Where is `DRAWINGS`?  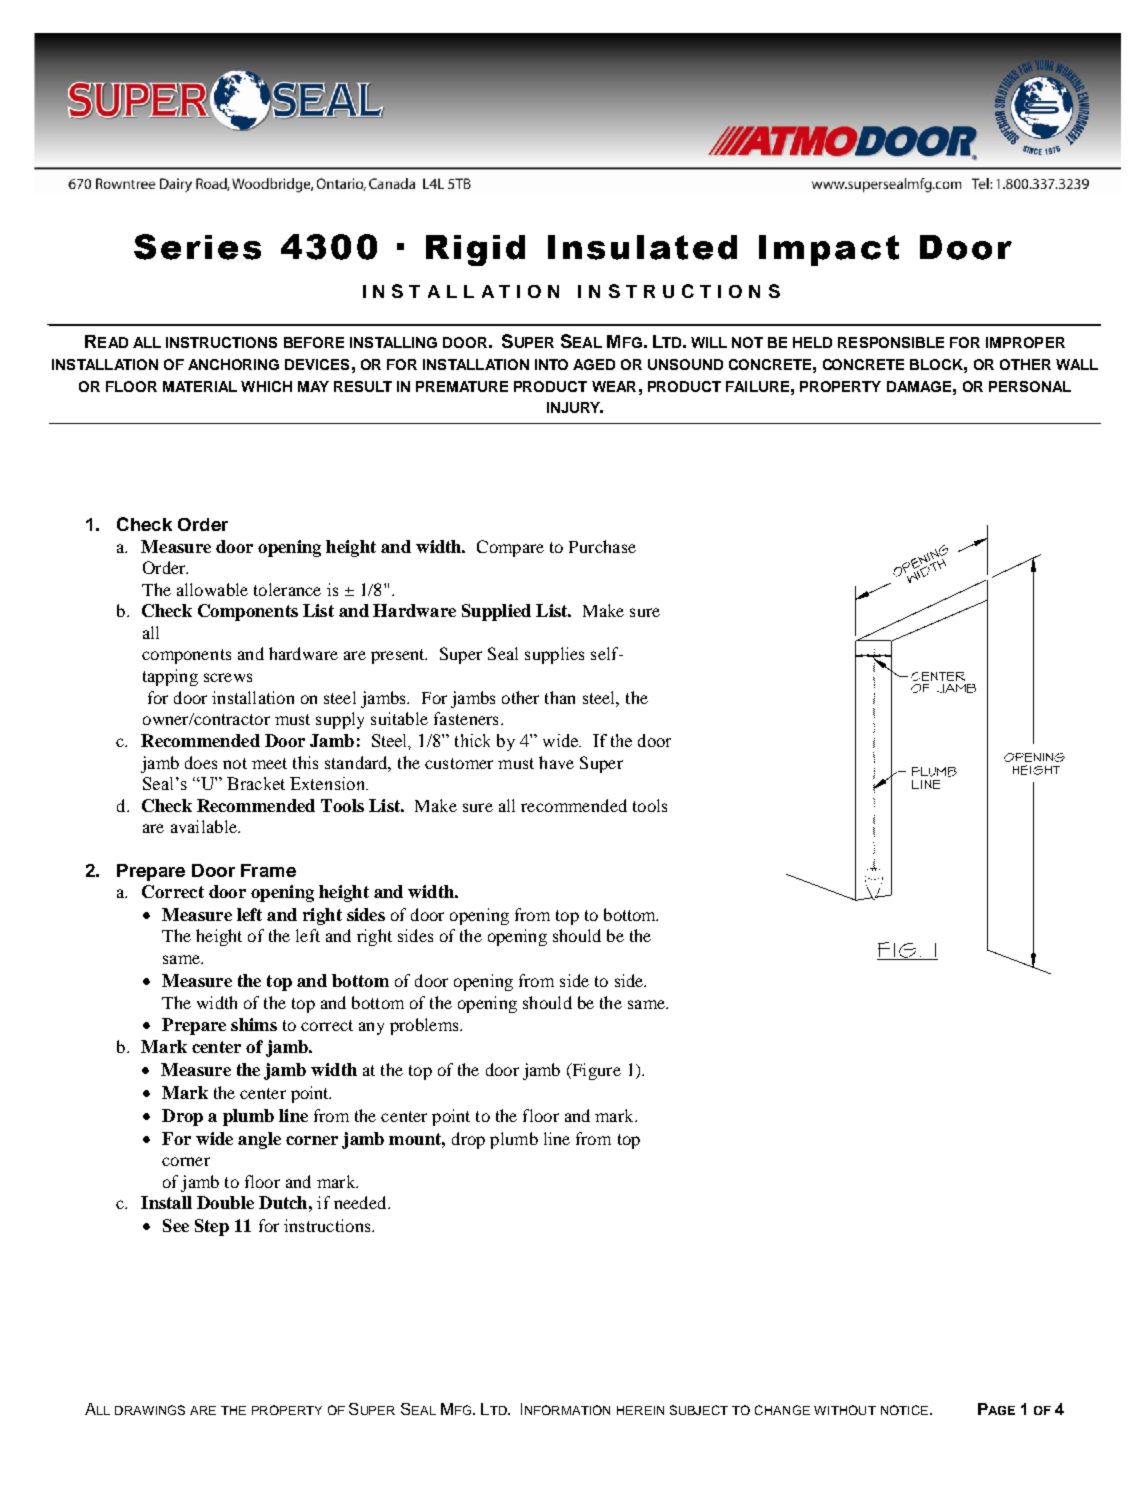 DRAWINGS is located at coordinates (150, 1410).
